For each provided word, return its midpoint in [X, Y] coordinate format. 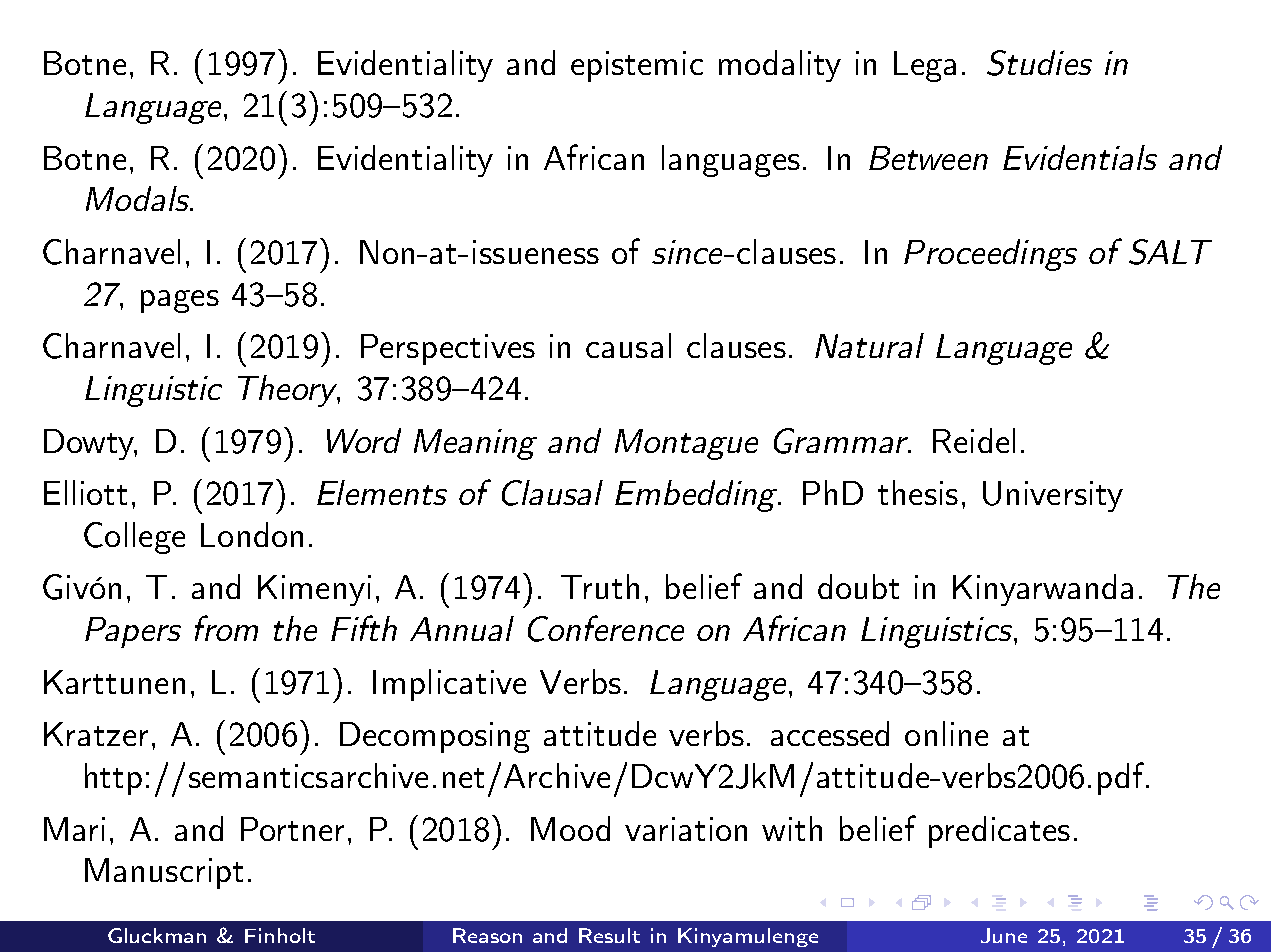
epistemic [637, 66]
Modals [139, 198]
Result [609, 935]
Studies [1039, 63]
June [1004, 935]
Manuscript [164, 873]
